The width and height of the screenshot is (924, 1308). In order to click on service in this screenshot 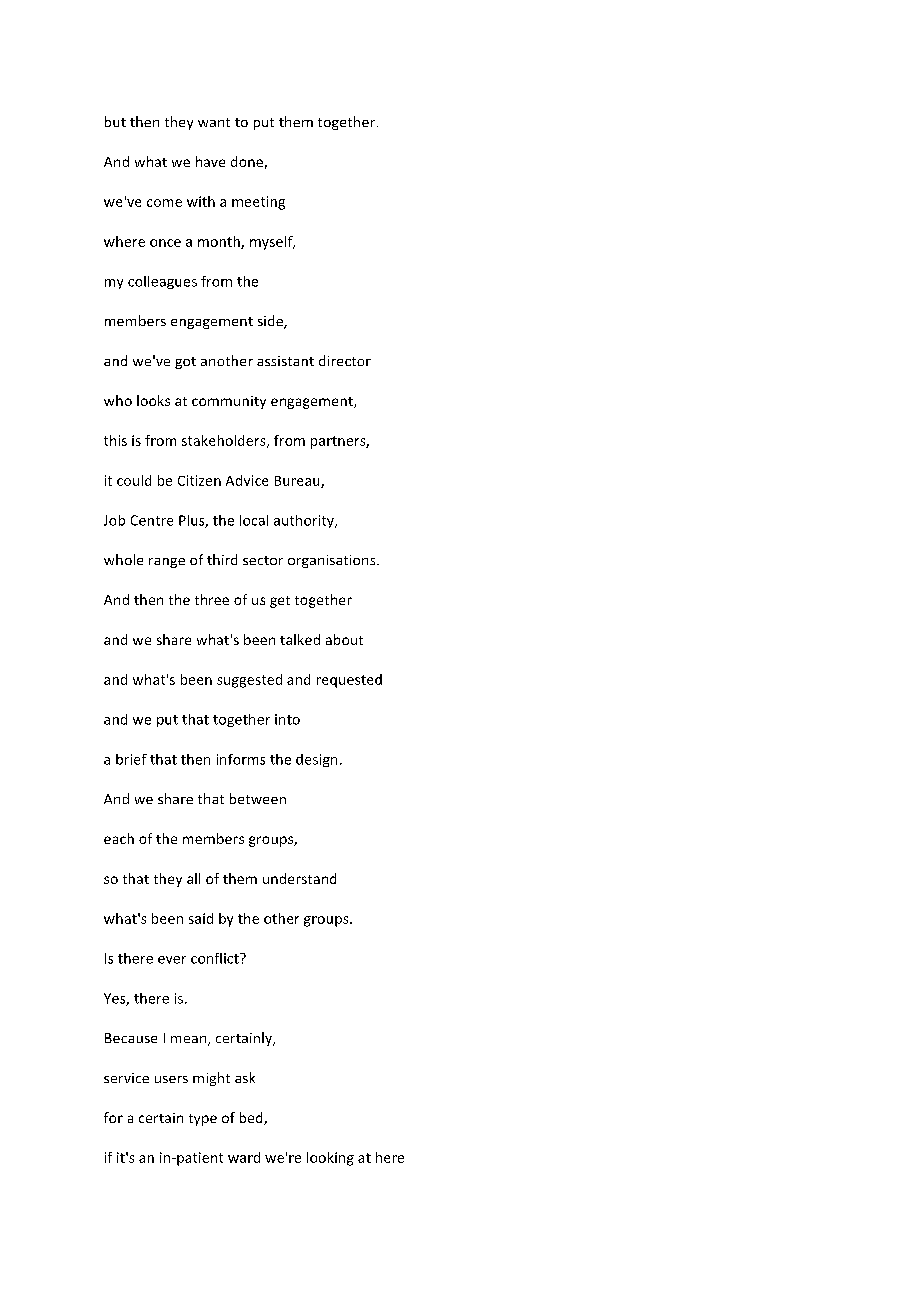, I will do `click(126, 1078)`.
